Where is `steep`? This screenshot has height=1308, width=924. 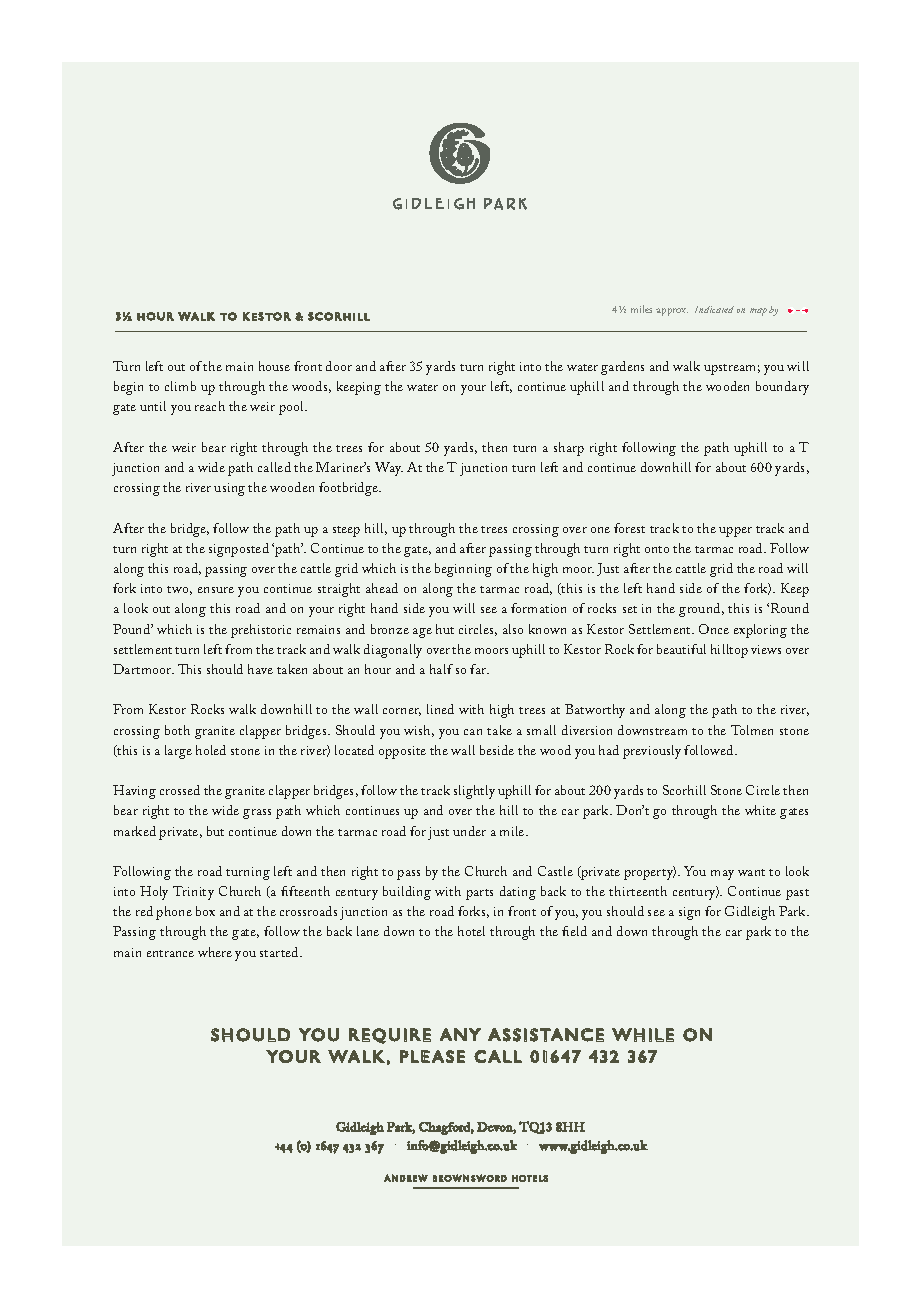 steep is located at coordinates (346, 531).
